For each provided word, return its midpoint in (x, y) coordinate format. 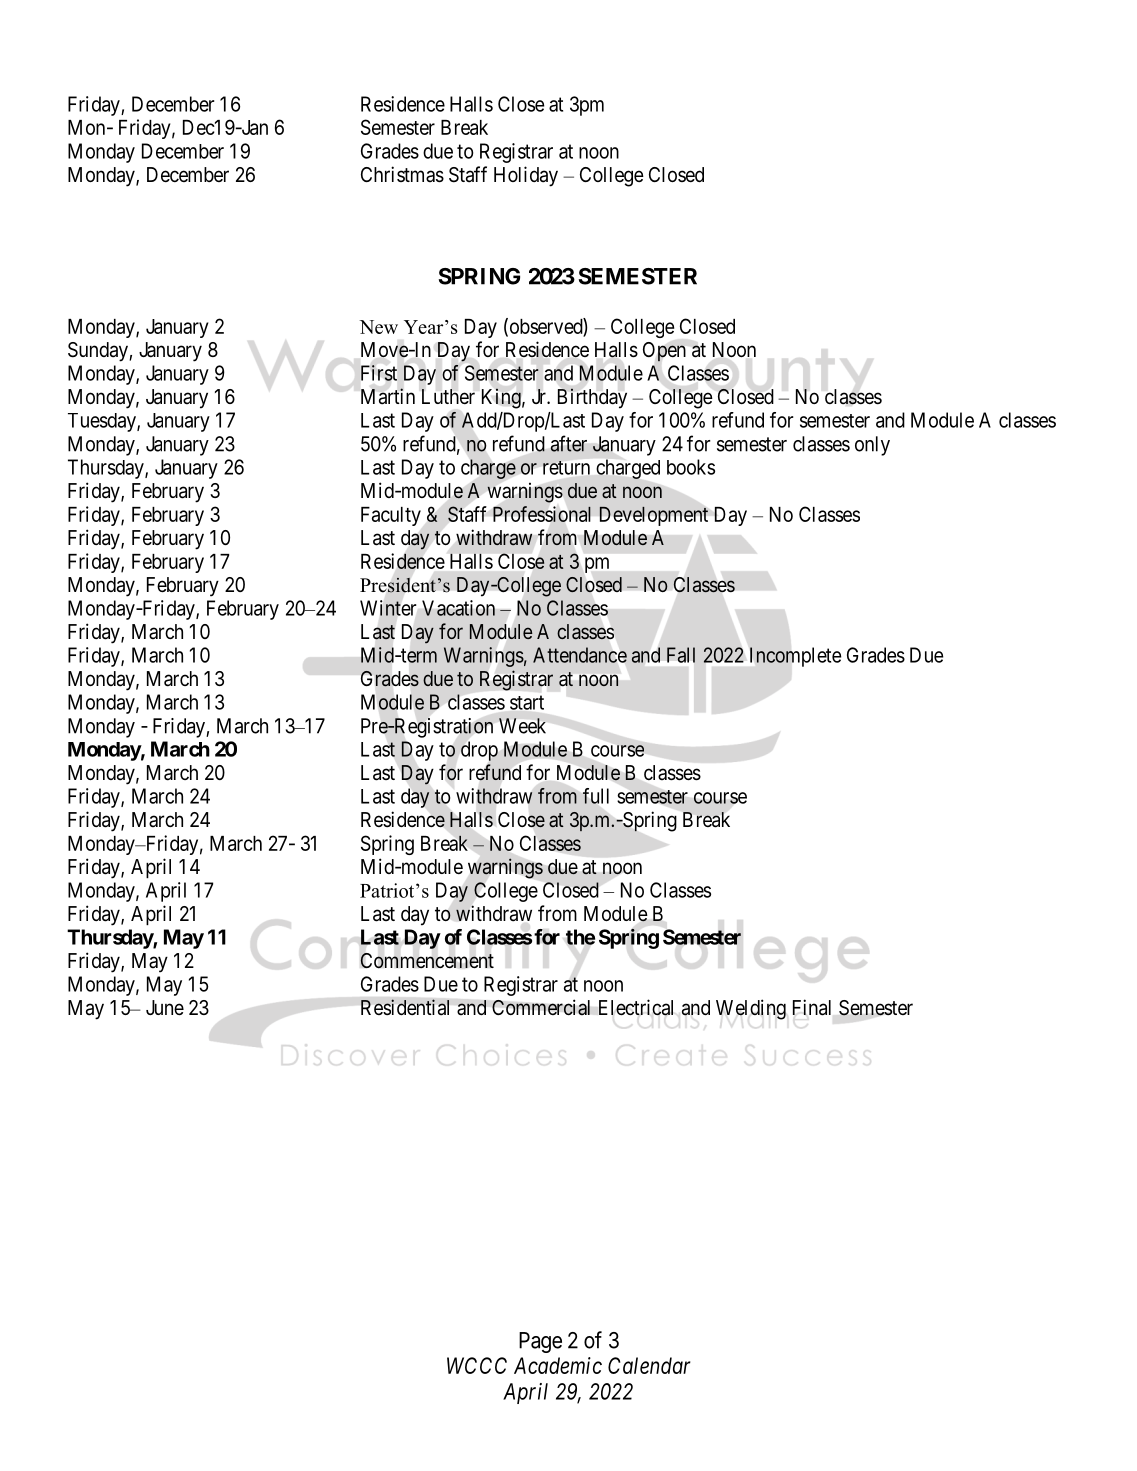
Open (664, 352)
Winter (388, 608)
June (165, 1008)
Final (812, 1007)
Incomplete (795, 657)
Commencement (427, 961)
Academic (558, 1365)
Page (540, 1342)
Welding (751, 1009)
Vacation (458, 608)
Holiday (526, 176)
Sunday (99, 352)
